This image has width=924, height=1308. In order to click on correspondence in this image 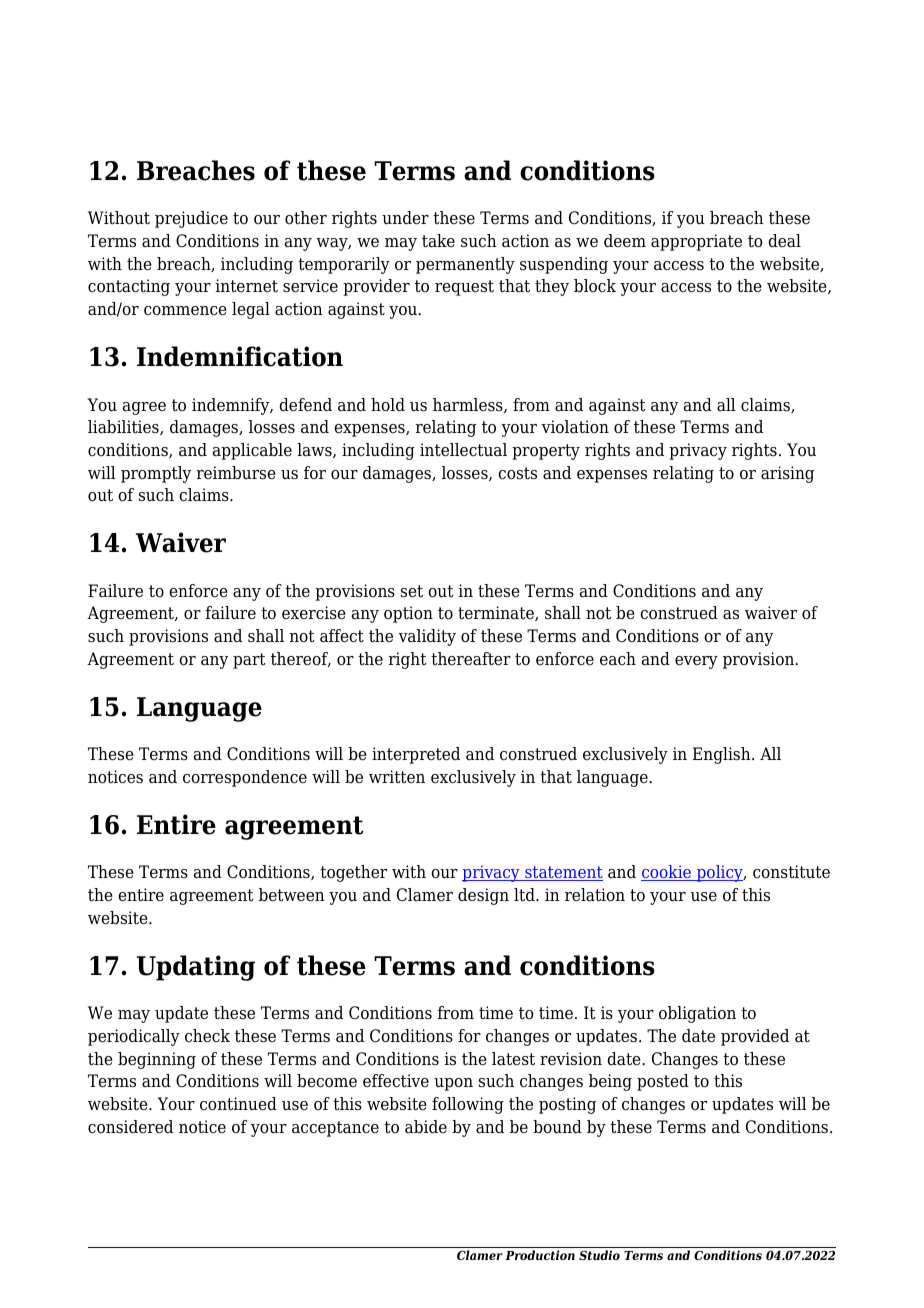, I will do `click(245, 778)`.
